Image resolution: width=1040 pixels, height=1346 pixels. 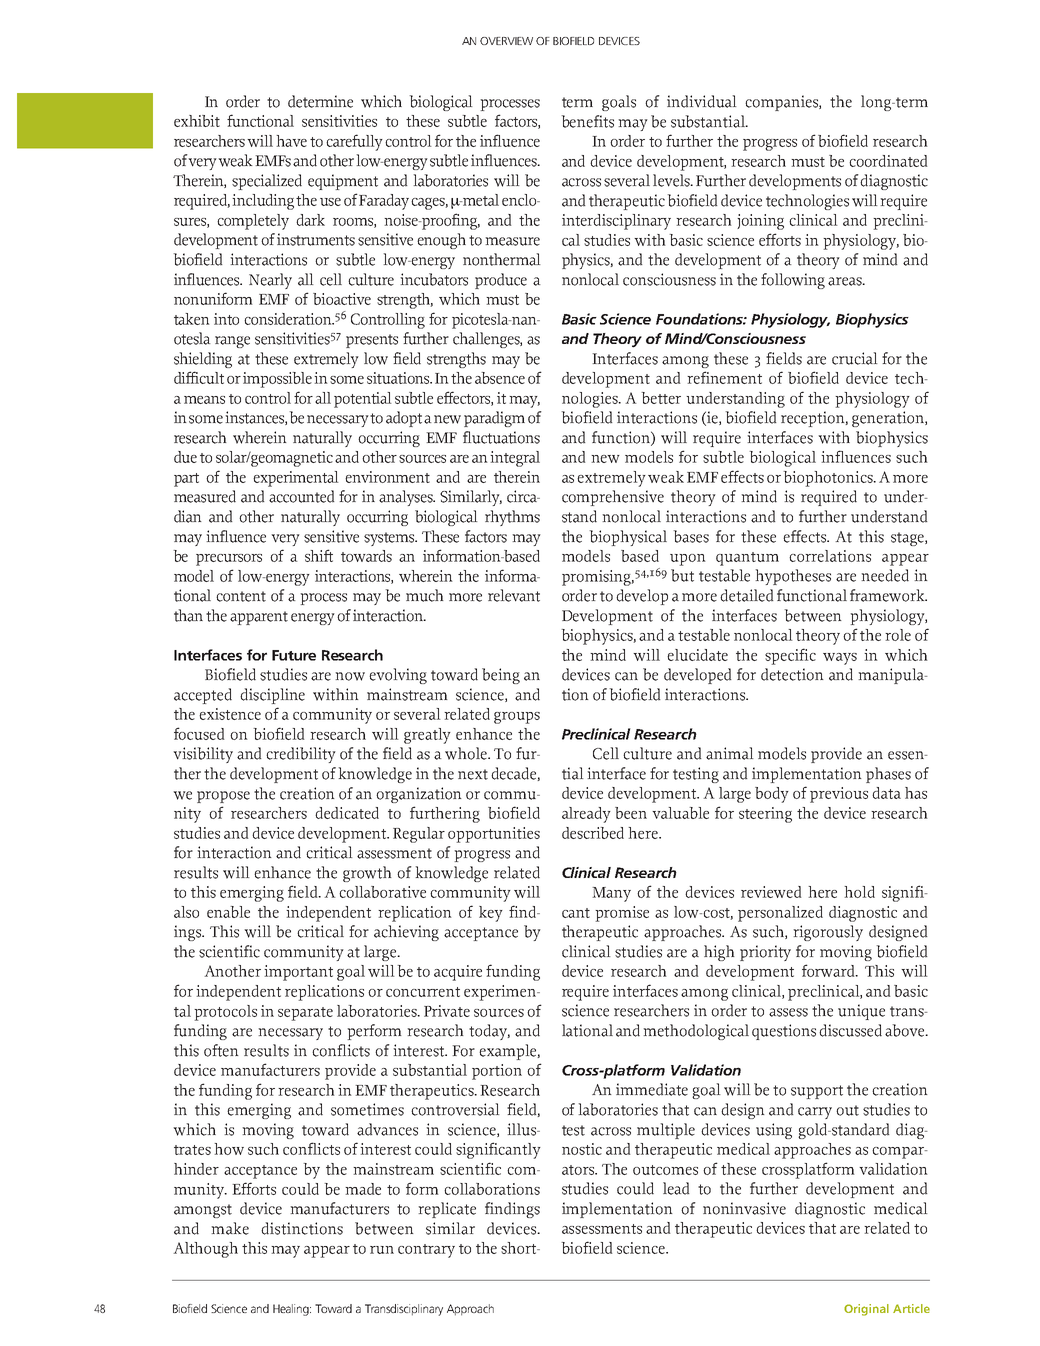 I want to click on important, so click(x=298, y=973).
